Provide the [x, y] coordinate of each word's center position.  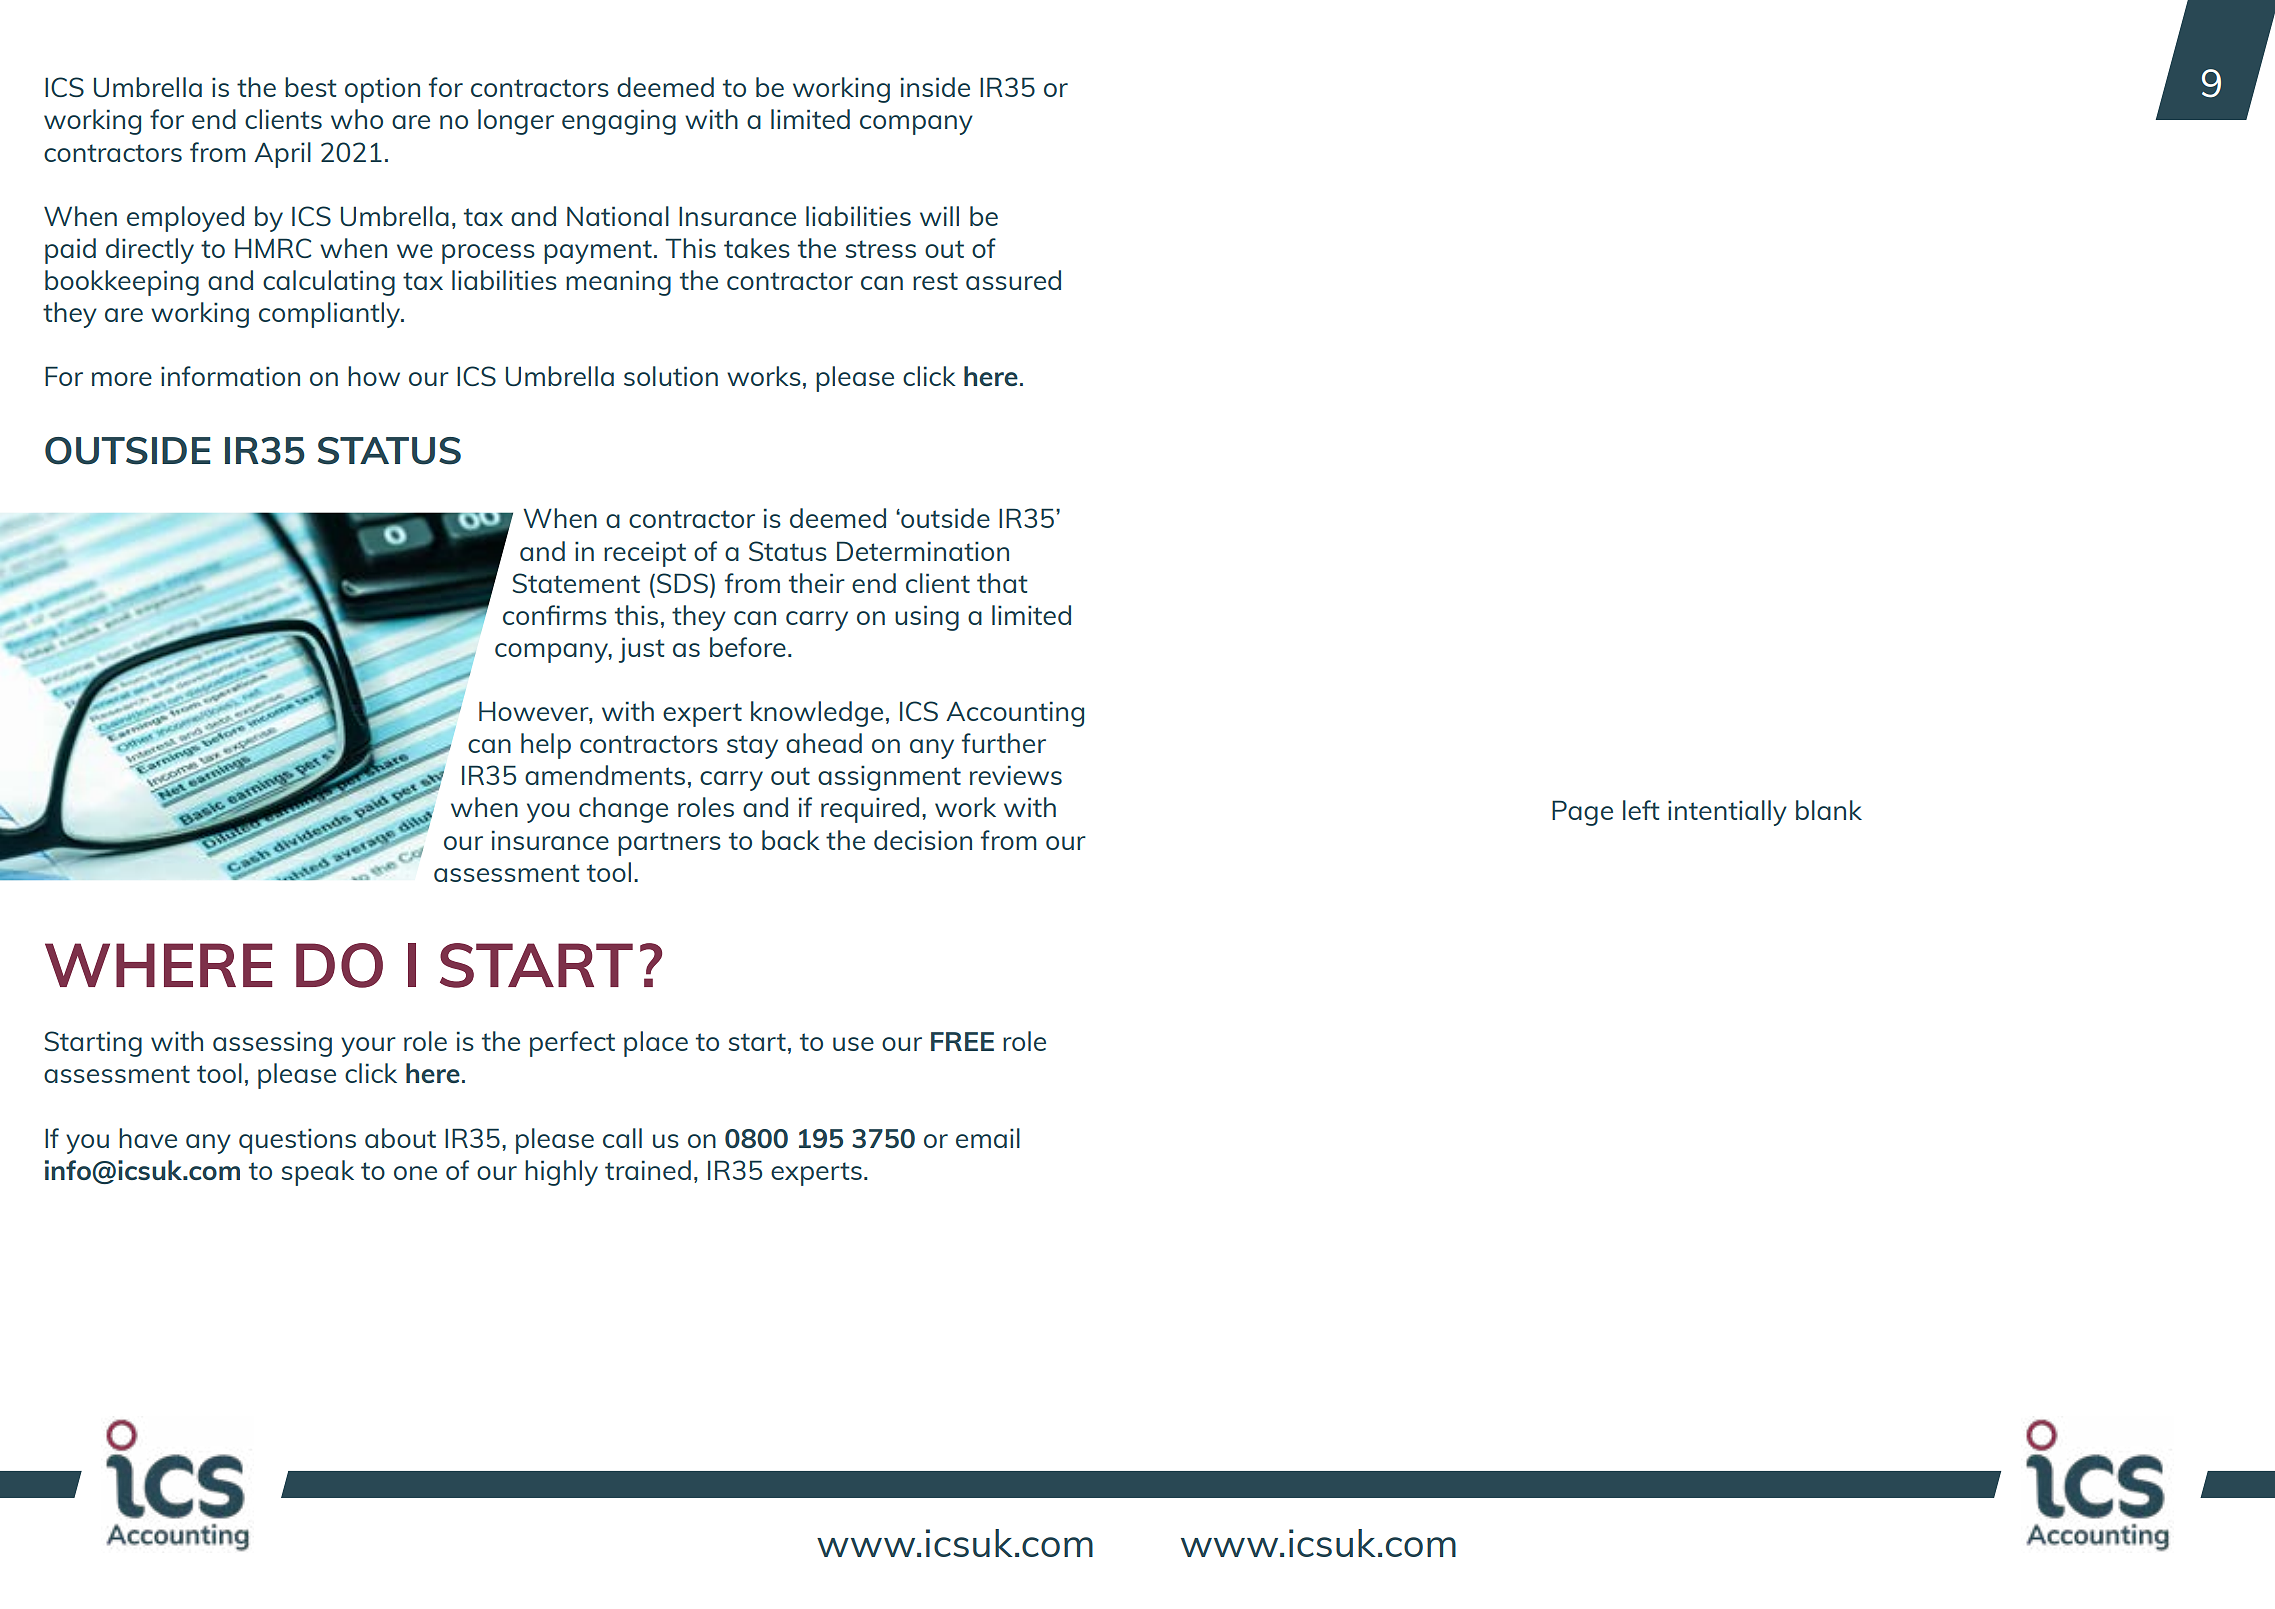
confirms [555, 615]
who [357, 119]
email [988, 1138]
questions [297, 1141]
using [927, 618]
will [939, 216]
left [1641, 810]
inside [935, 87]
